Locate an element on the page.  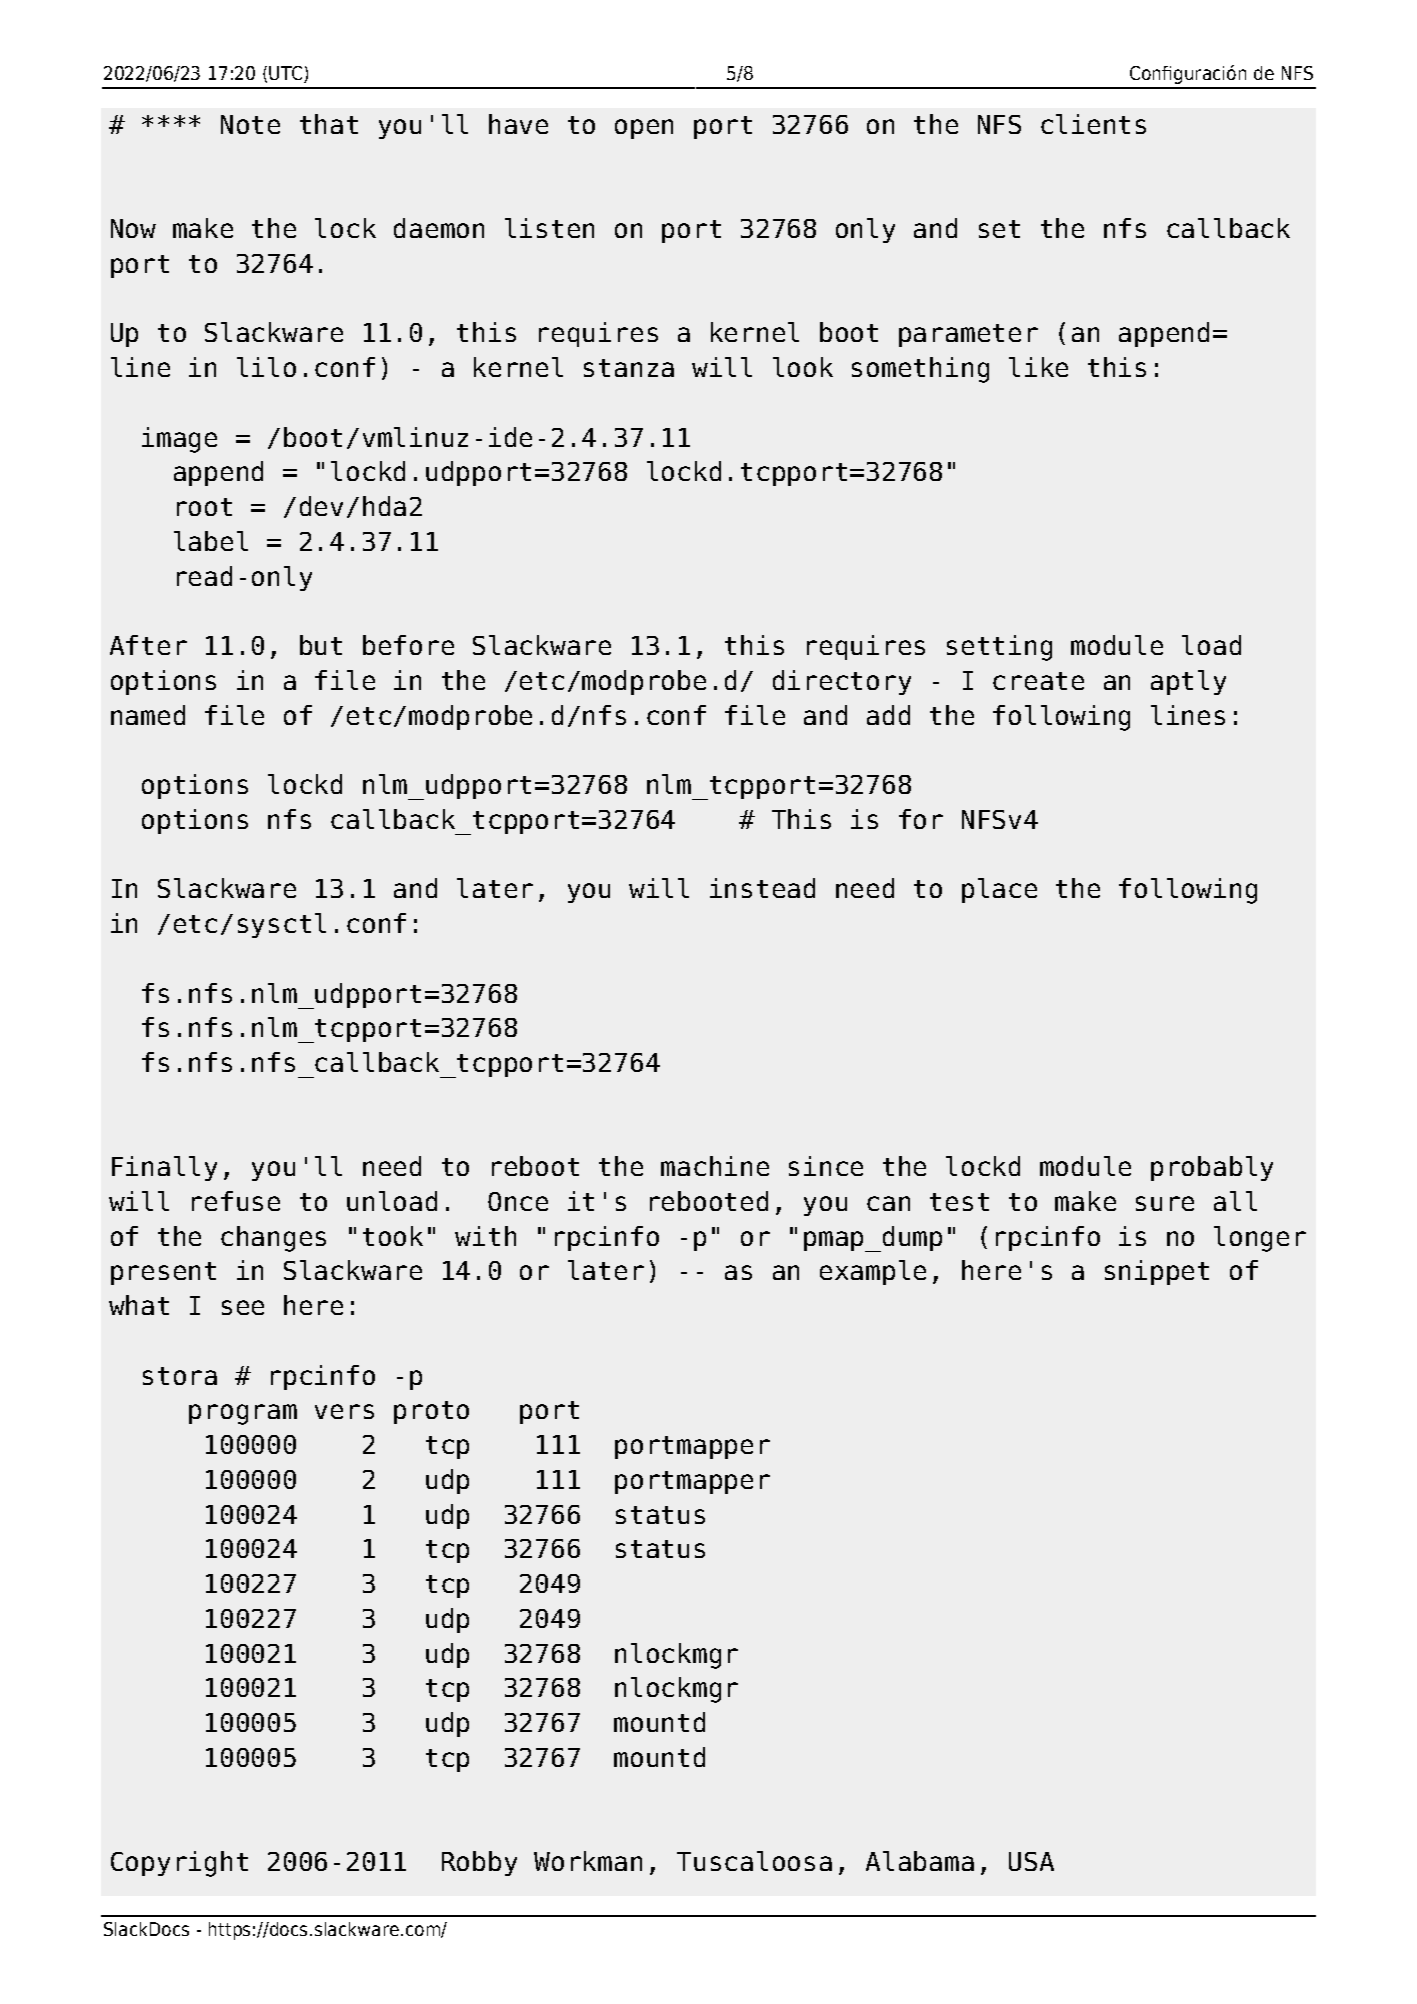
program is located at coordinates (243, 1414).
